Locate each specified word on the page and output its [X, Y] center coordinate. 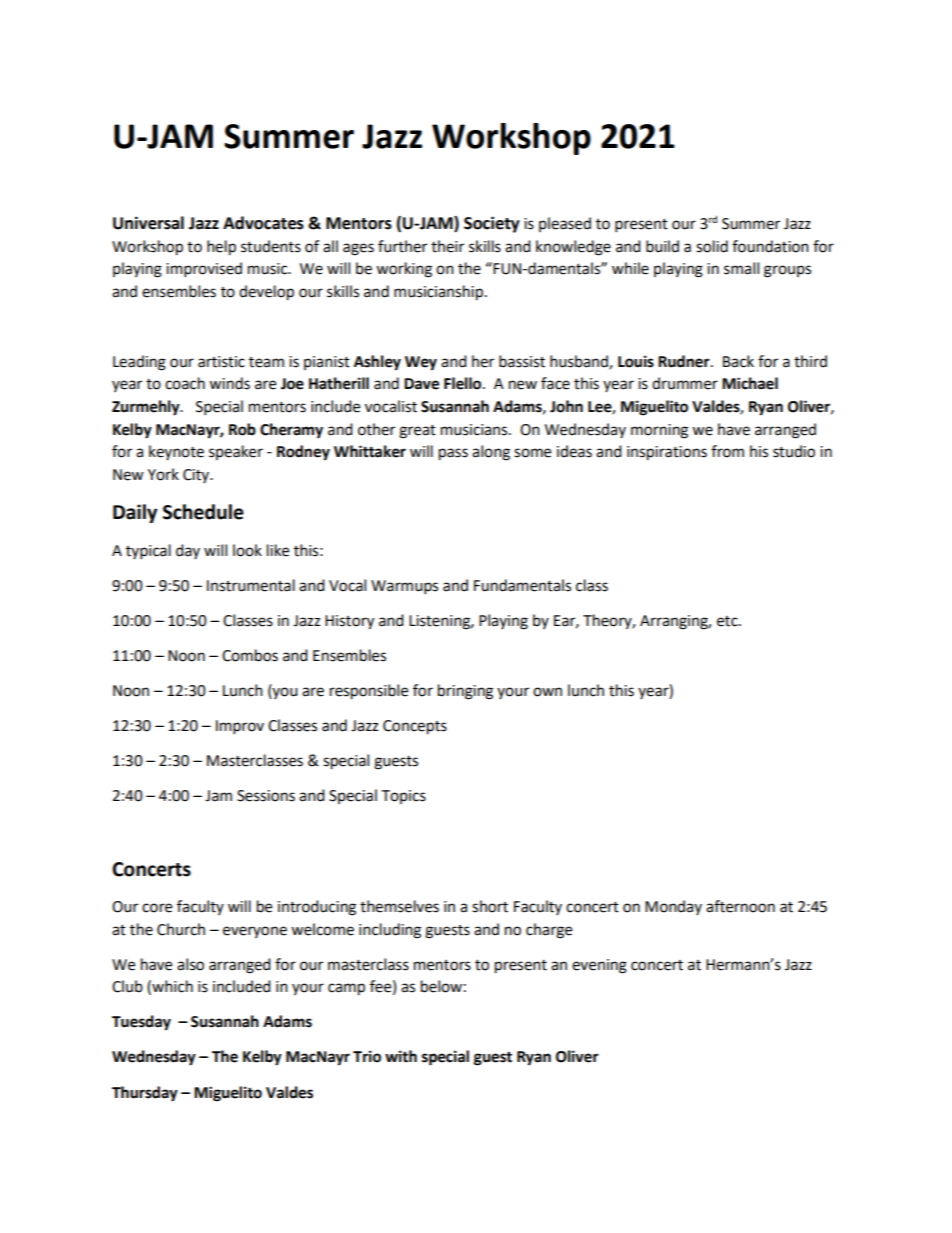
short [490, 906]
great [417, 432]
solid [712, 246]
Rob [242, 429]
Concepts [415, 727]
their [447, 246]
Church [181, 929]
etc [728, 621]
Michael [750, 383]
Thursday [145, 1094]
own [547, 692]
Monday [673, 907]
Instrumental [251, 585]
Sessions [266, 796]
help [221, 248]
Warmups [404, 587]
